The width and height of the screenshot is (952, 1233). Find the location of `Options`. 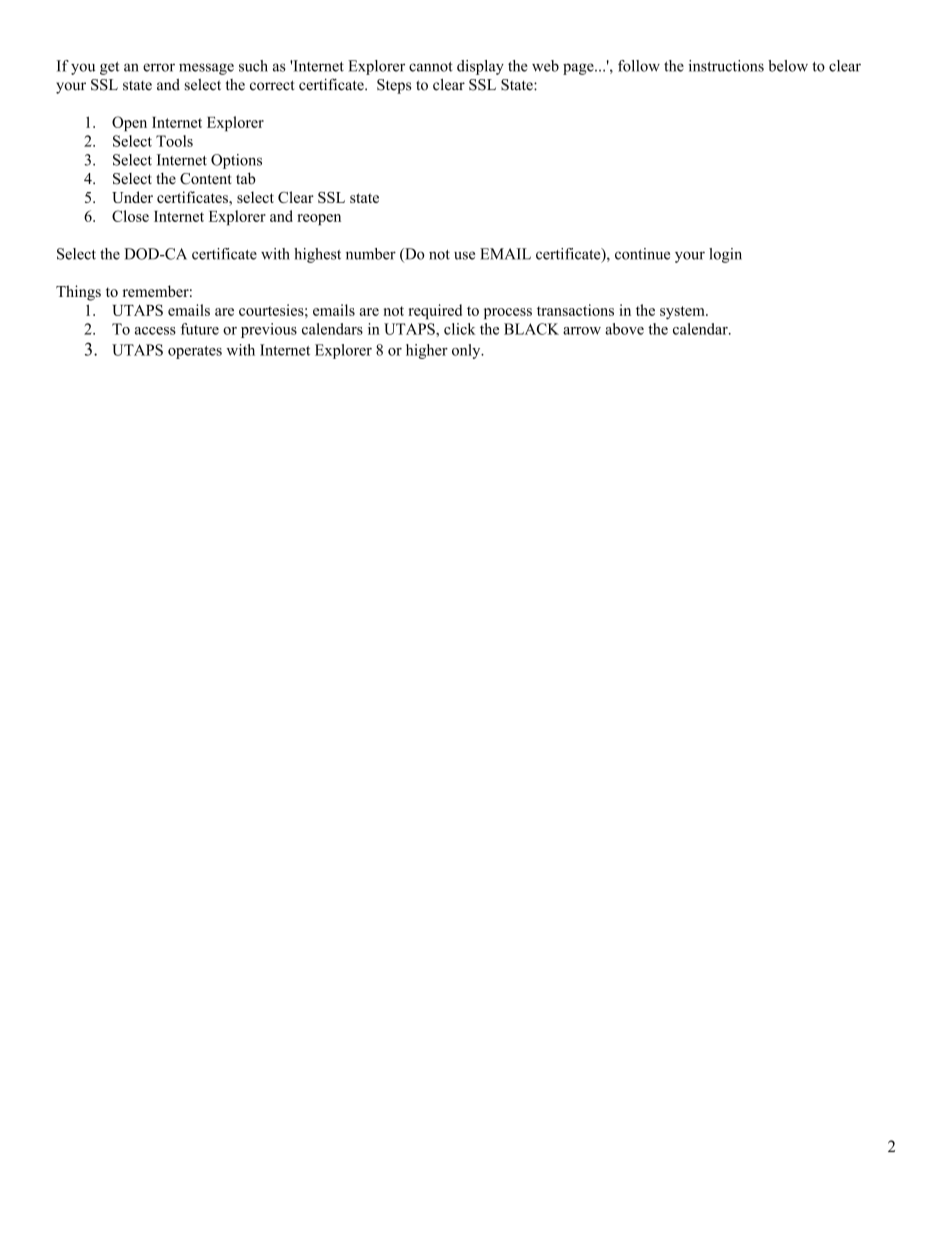

Options is located at coordinates (236, 161).
